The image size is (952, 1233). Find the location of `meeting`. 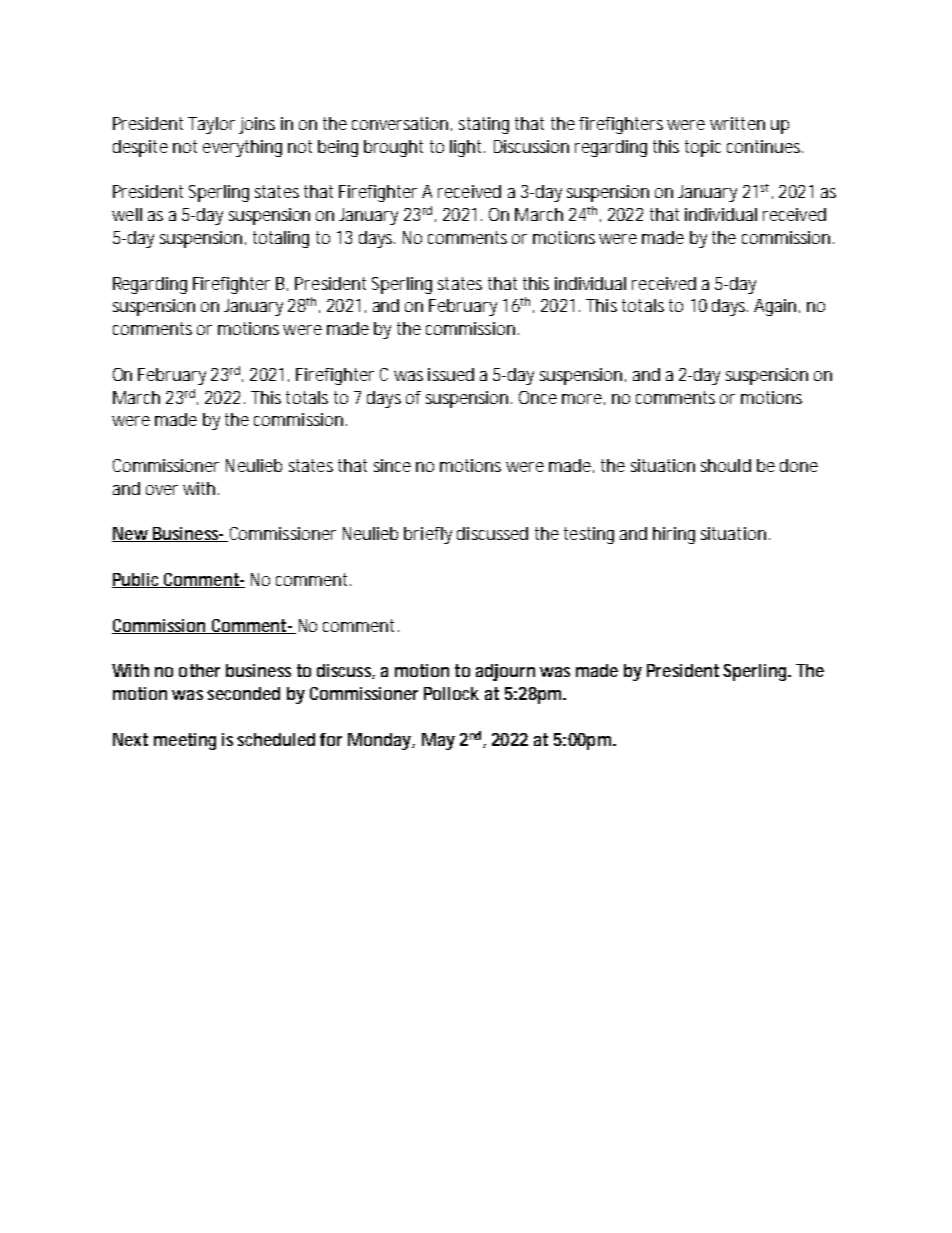

meeting is located at coordinates (185, 741).
